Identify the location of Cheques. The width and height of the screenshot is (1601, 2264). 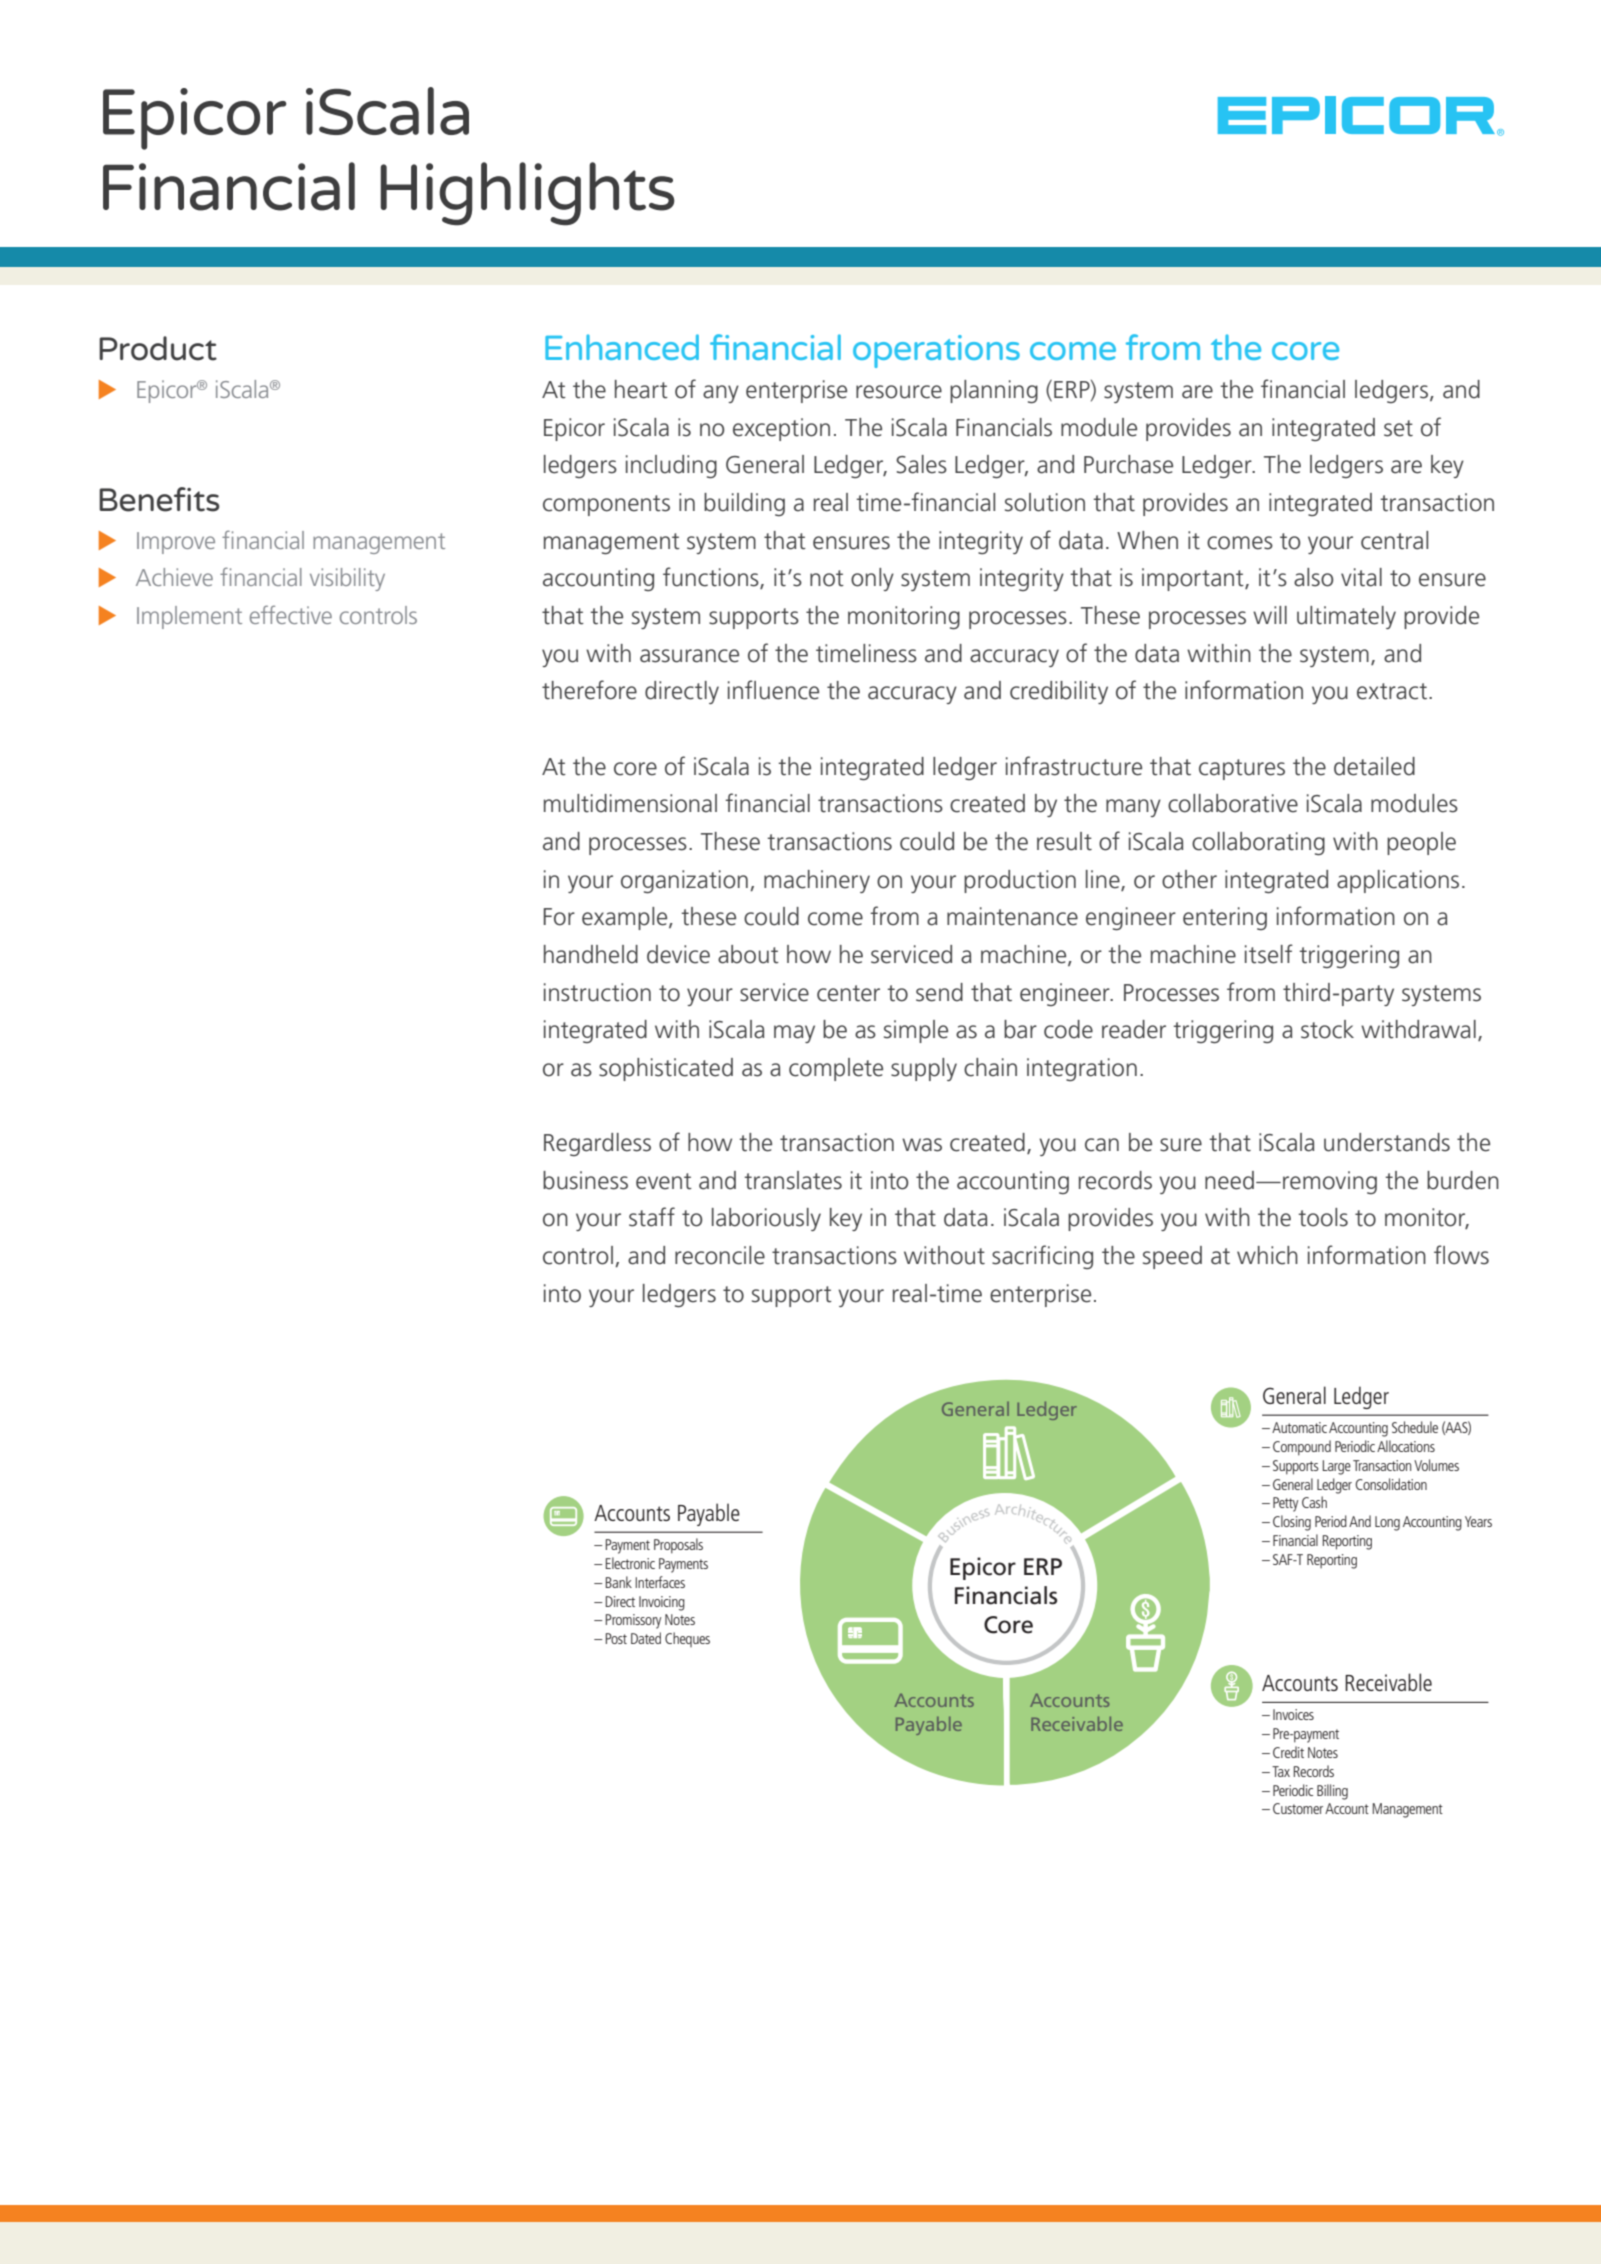
(687, 1639).
